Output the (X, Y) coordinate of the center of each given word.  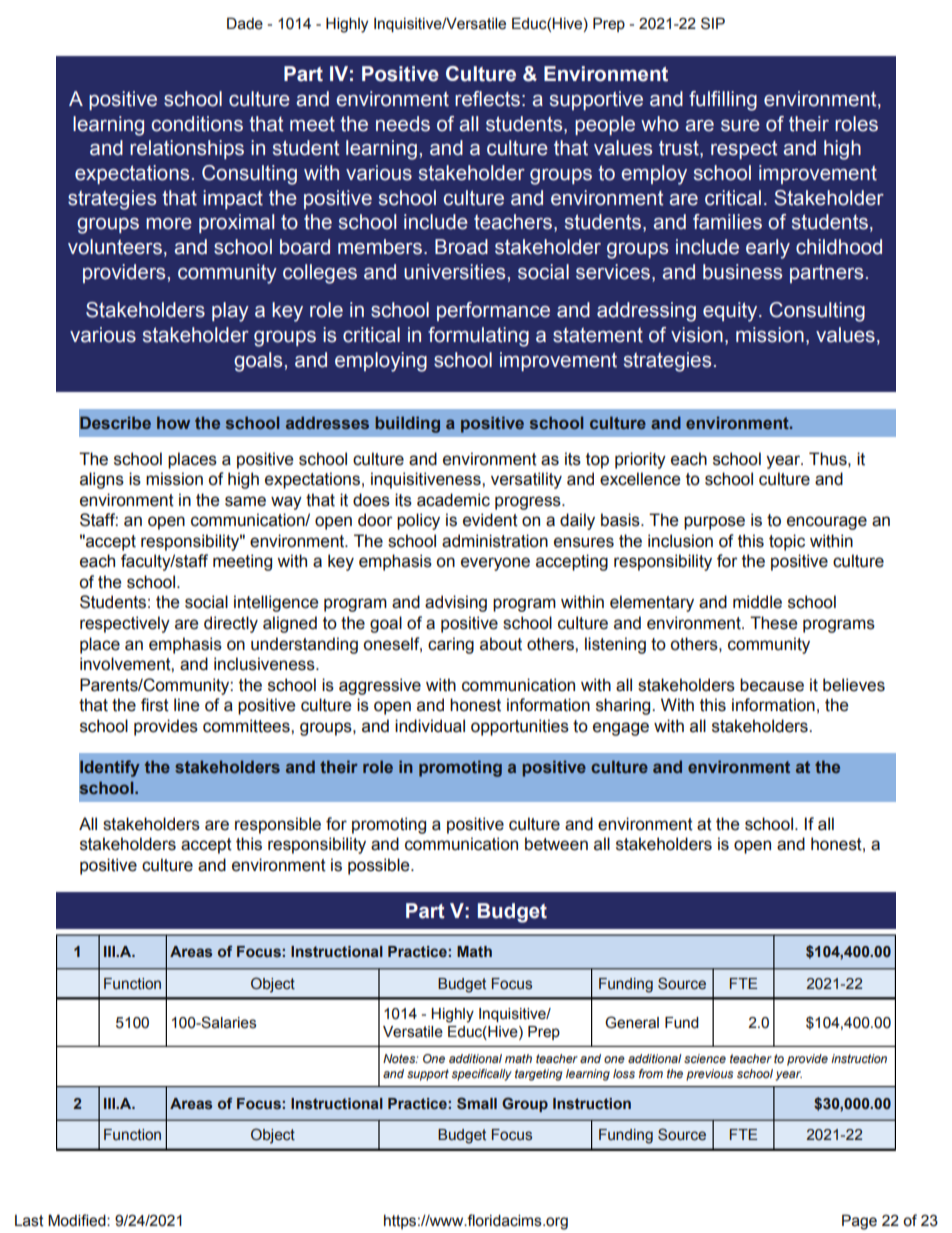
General (632, 1022)
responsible (278, 825)
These (773, 623)
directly (231, 624)
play (230, 312)
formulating (478, 337)
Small (477, 1103)
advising (456, 603)
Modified (78, 1220)
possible (380, 866)
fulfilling (723, 101)
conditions (197, 124)
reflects (487, 99)
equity (731, 312)
